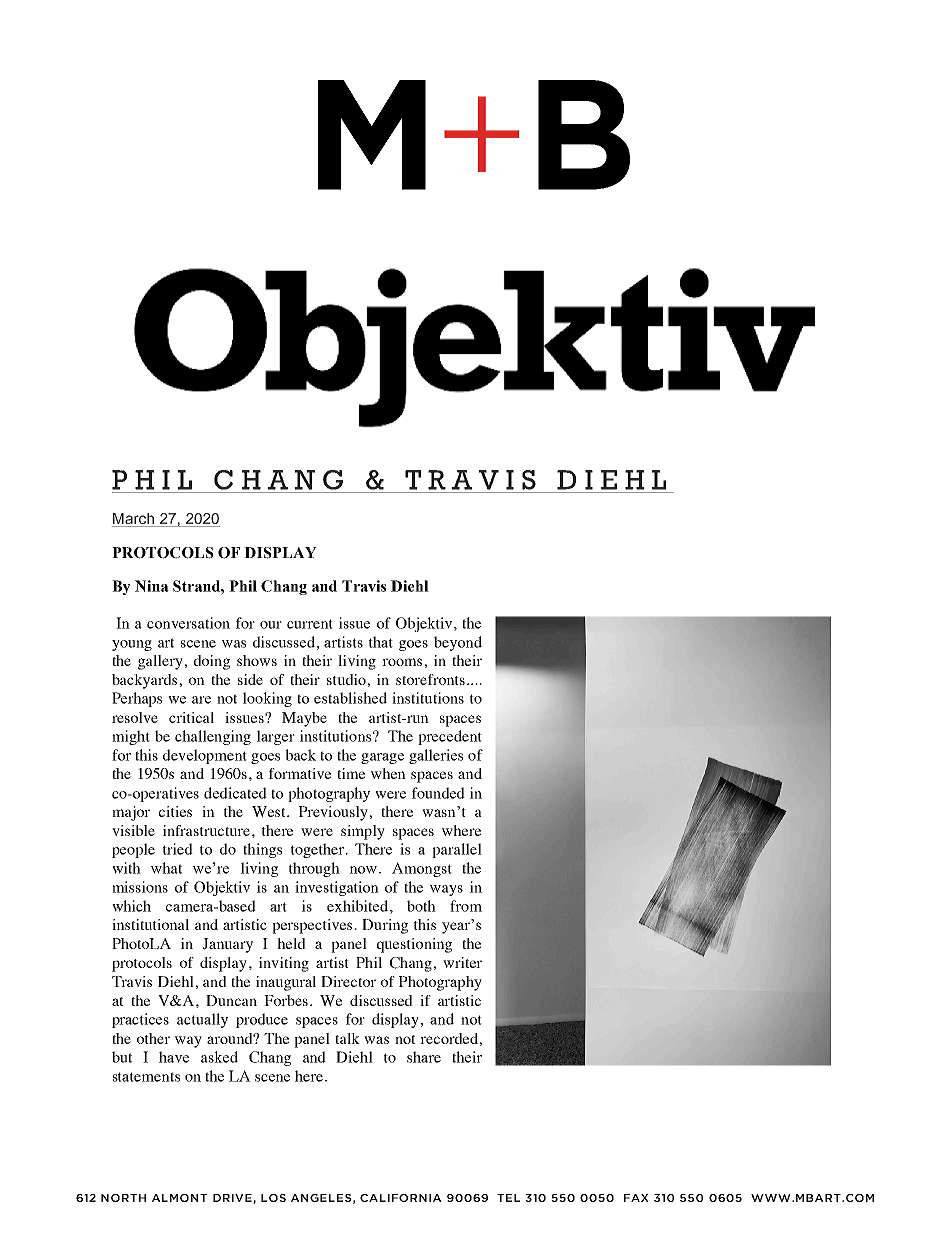  Describe the element at coordinates (462, 962) in the image. I see `writer` at that location.
